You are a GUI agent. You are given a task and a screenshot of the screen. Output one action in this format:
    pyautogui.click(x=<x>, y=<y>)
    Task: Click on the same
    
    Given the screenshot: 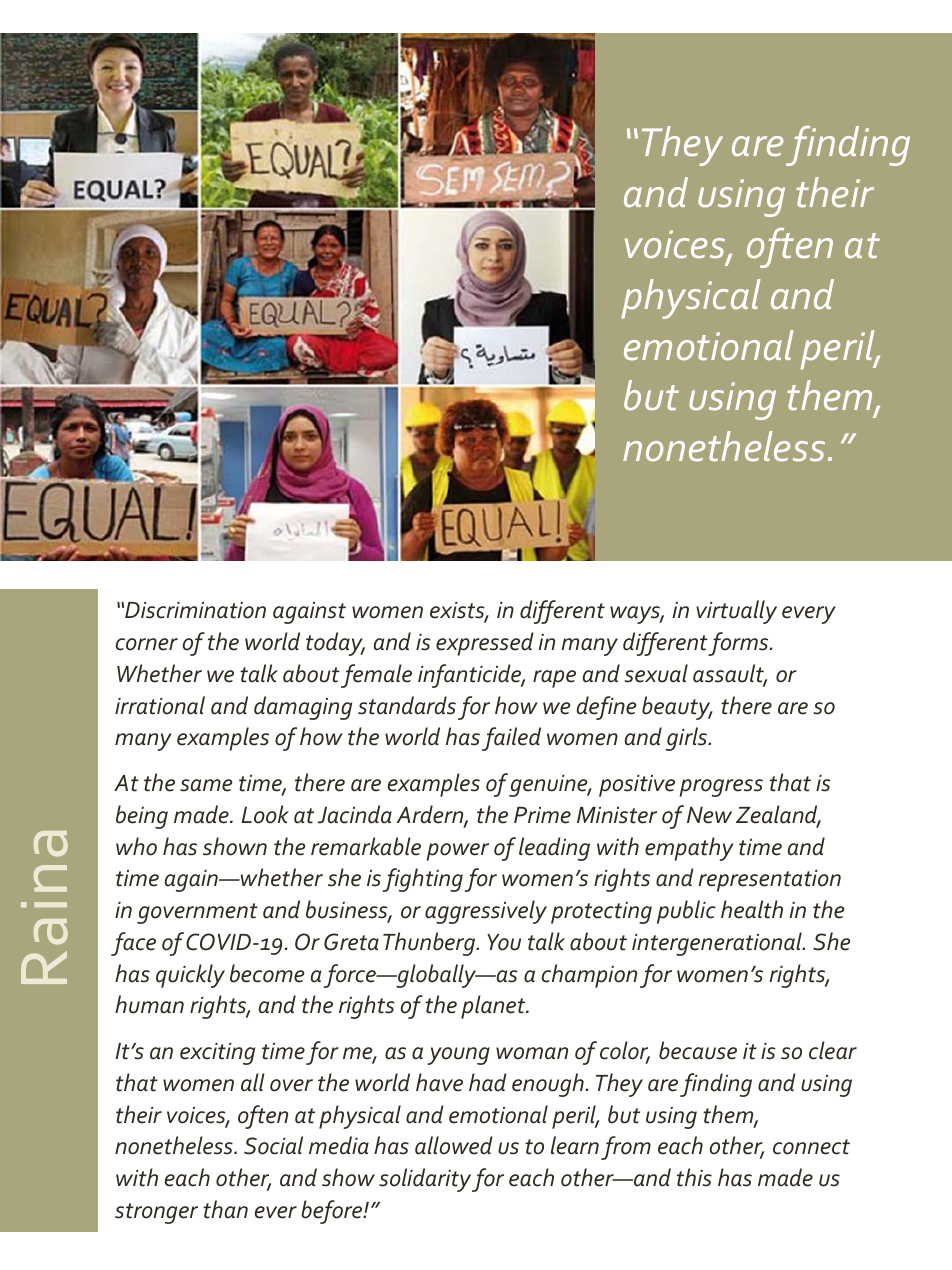 What is the action you would take?
    pyautogui.click(x=206, y=785)
